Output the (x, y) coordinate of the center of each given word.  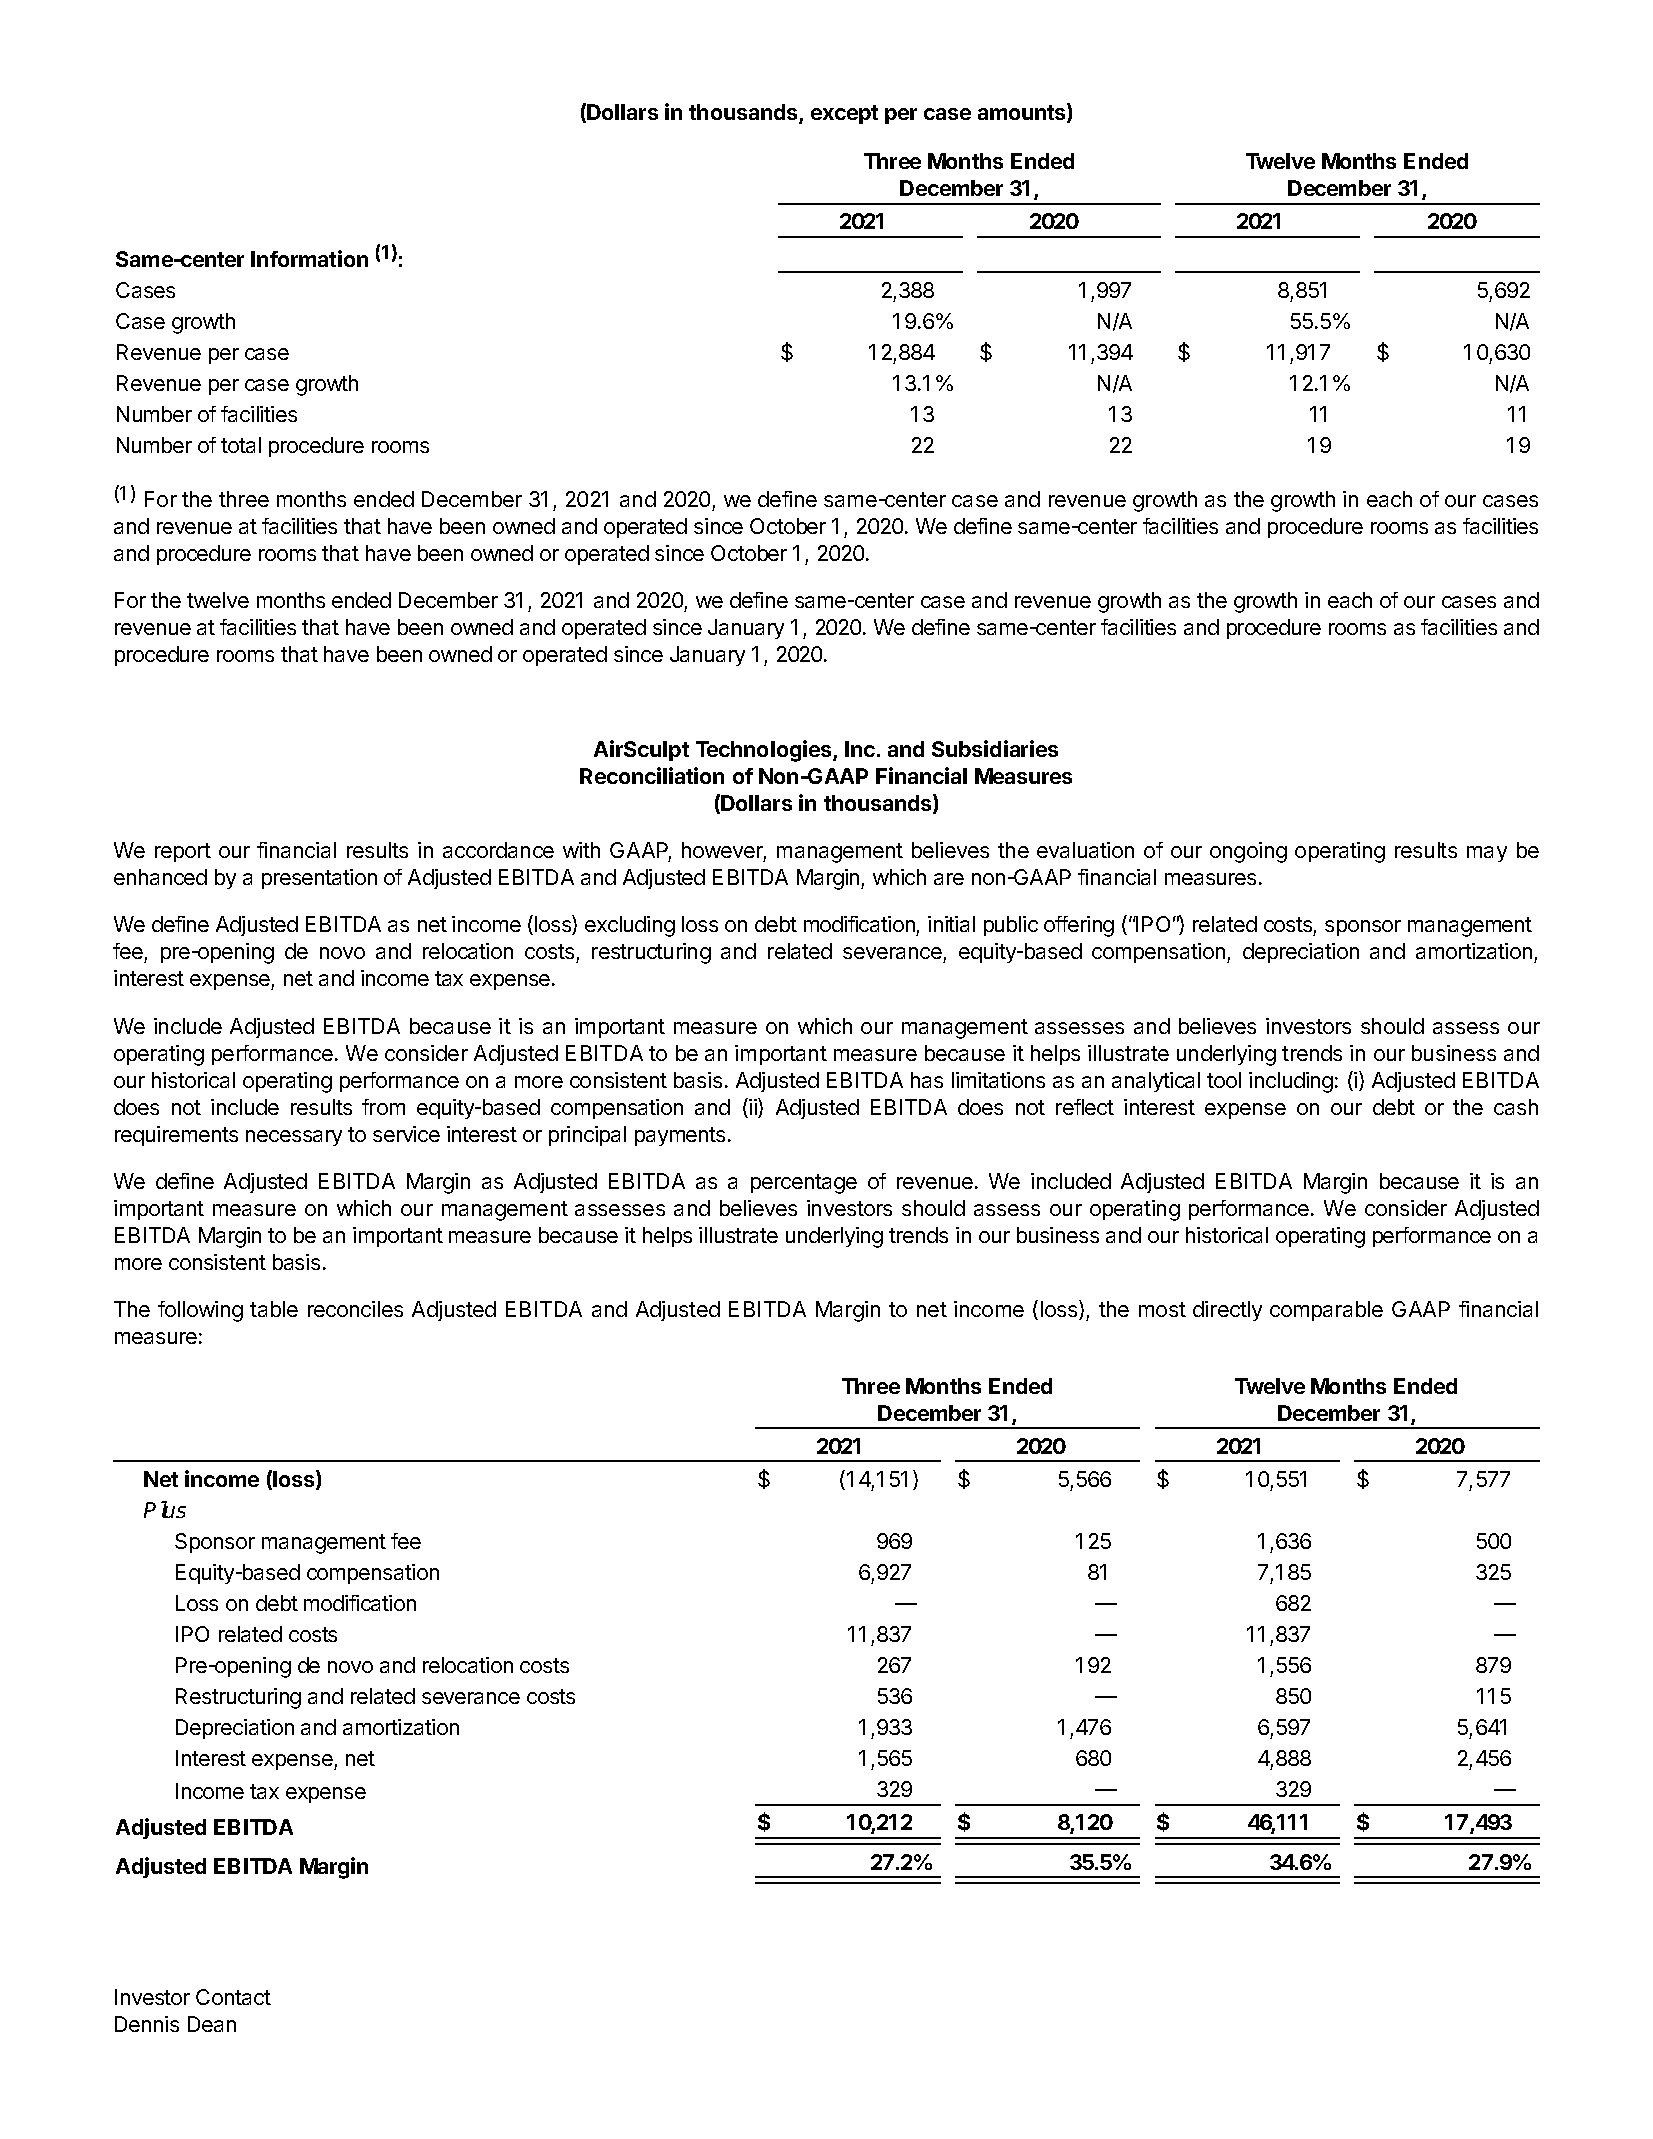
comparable (1326, 1311)
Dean (212, 2024)
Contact (233, 1997)
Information (309, 258)
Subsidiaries (995, 748)
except (844, 114)
